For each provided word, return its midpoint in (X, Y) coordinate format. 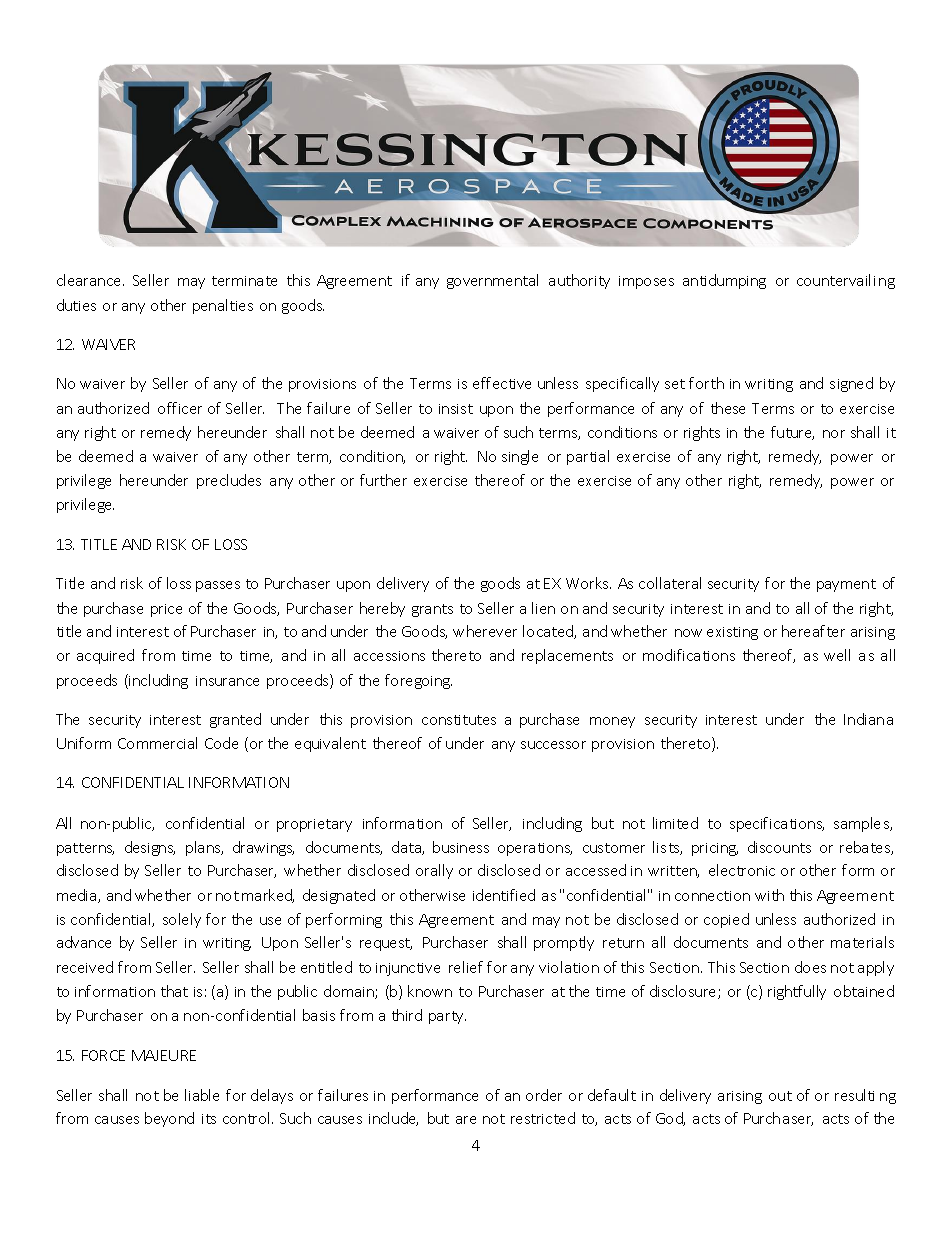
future (792, 433)
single (520, 457)
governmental (492, 281)
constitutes (459, 720)
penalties (223, 306)
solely (182, 920)
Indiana (868, 719)
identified (504, 895)
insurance (227, 681)
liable (202, 1095)
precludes (229, 481)
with (769, 895)
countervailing (846, 281)
